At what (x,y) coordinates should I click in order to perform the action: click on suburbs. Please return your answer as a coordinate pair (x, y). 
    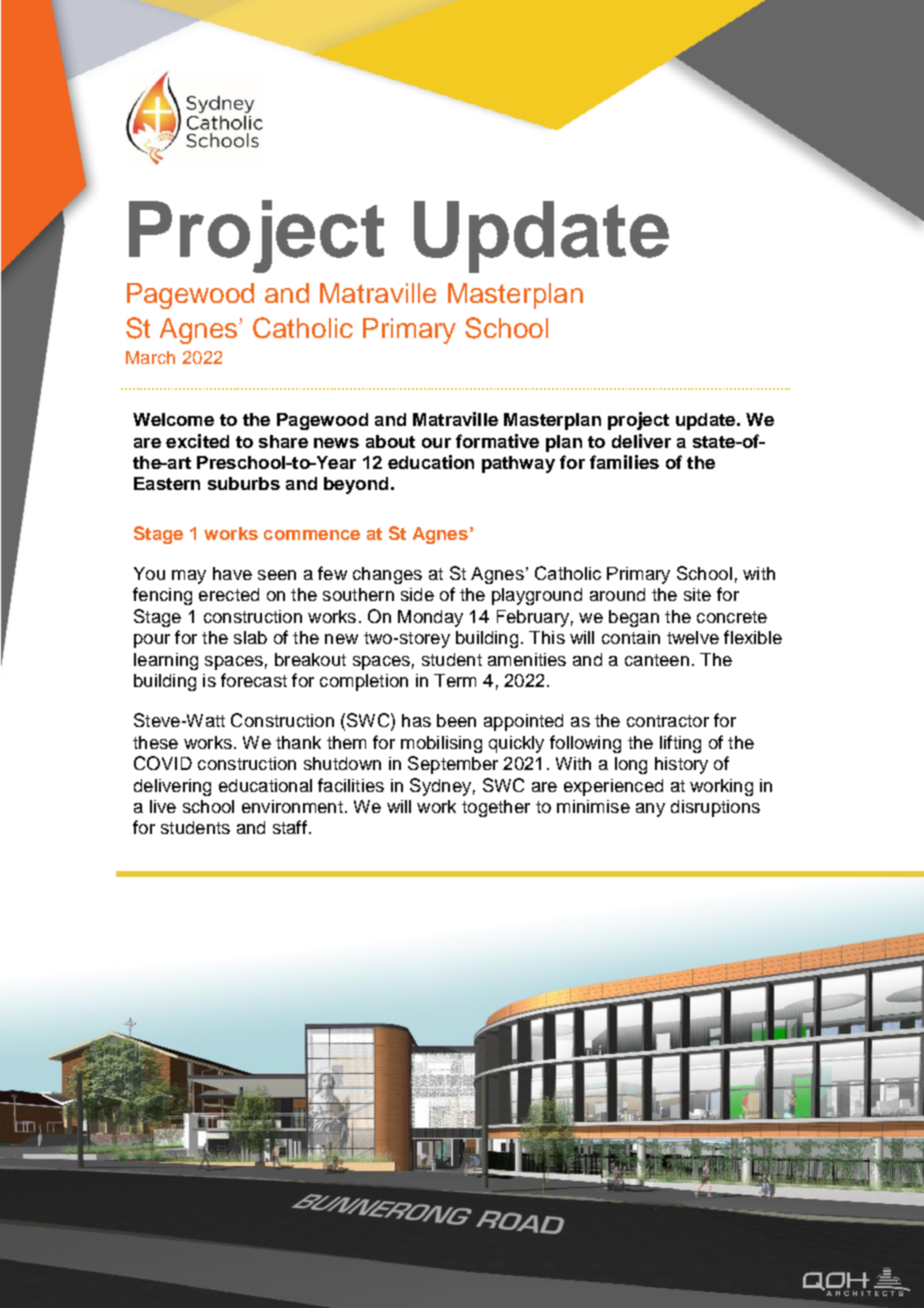
    Looking at the image, I should click on (244, 483).
